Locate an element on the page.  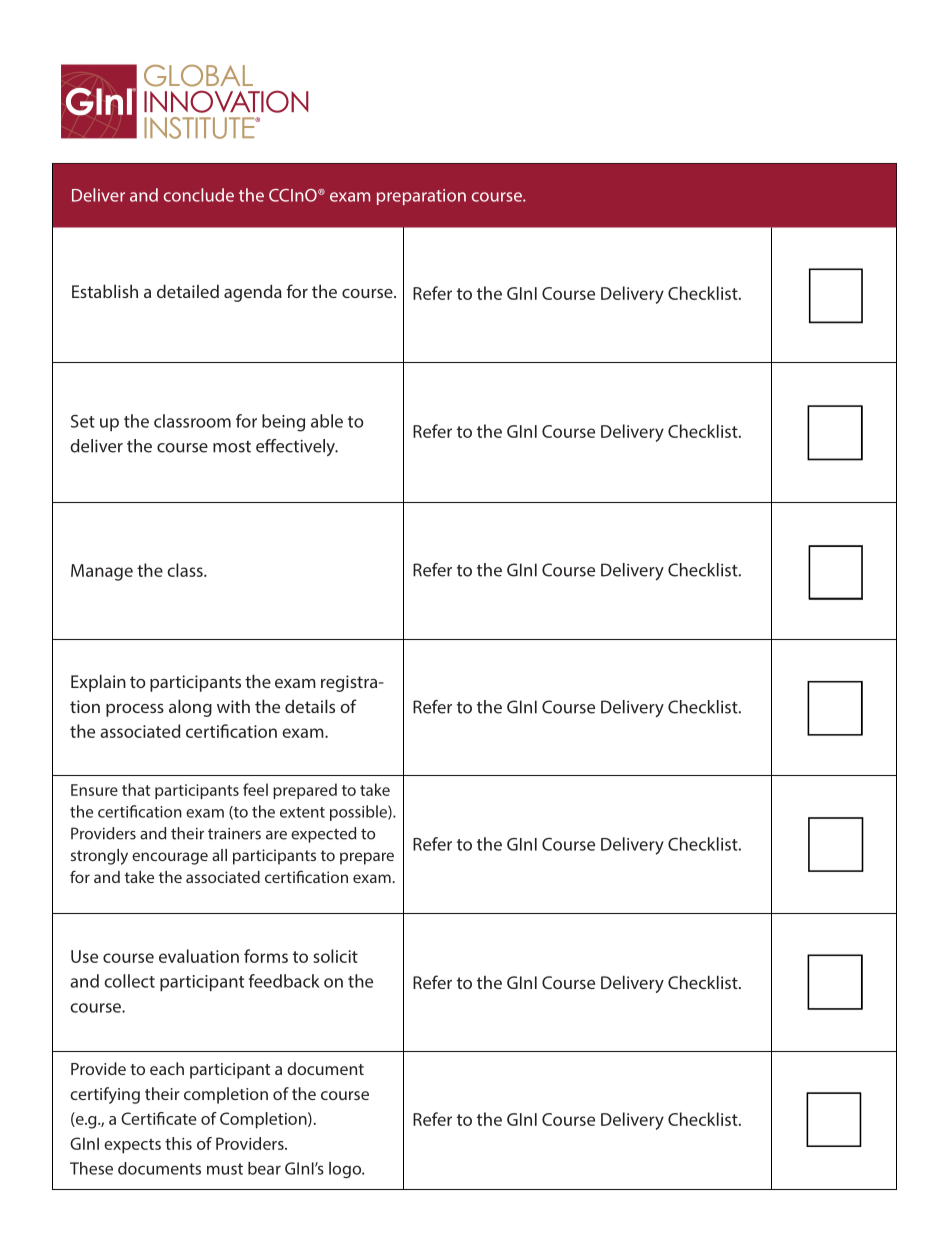
most is located at coordinates (232, 447).
